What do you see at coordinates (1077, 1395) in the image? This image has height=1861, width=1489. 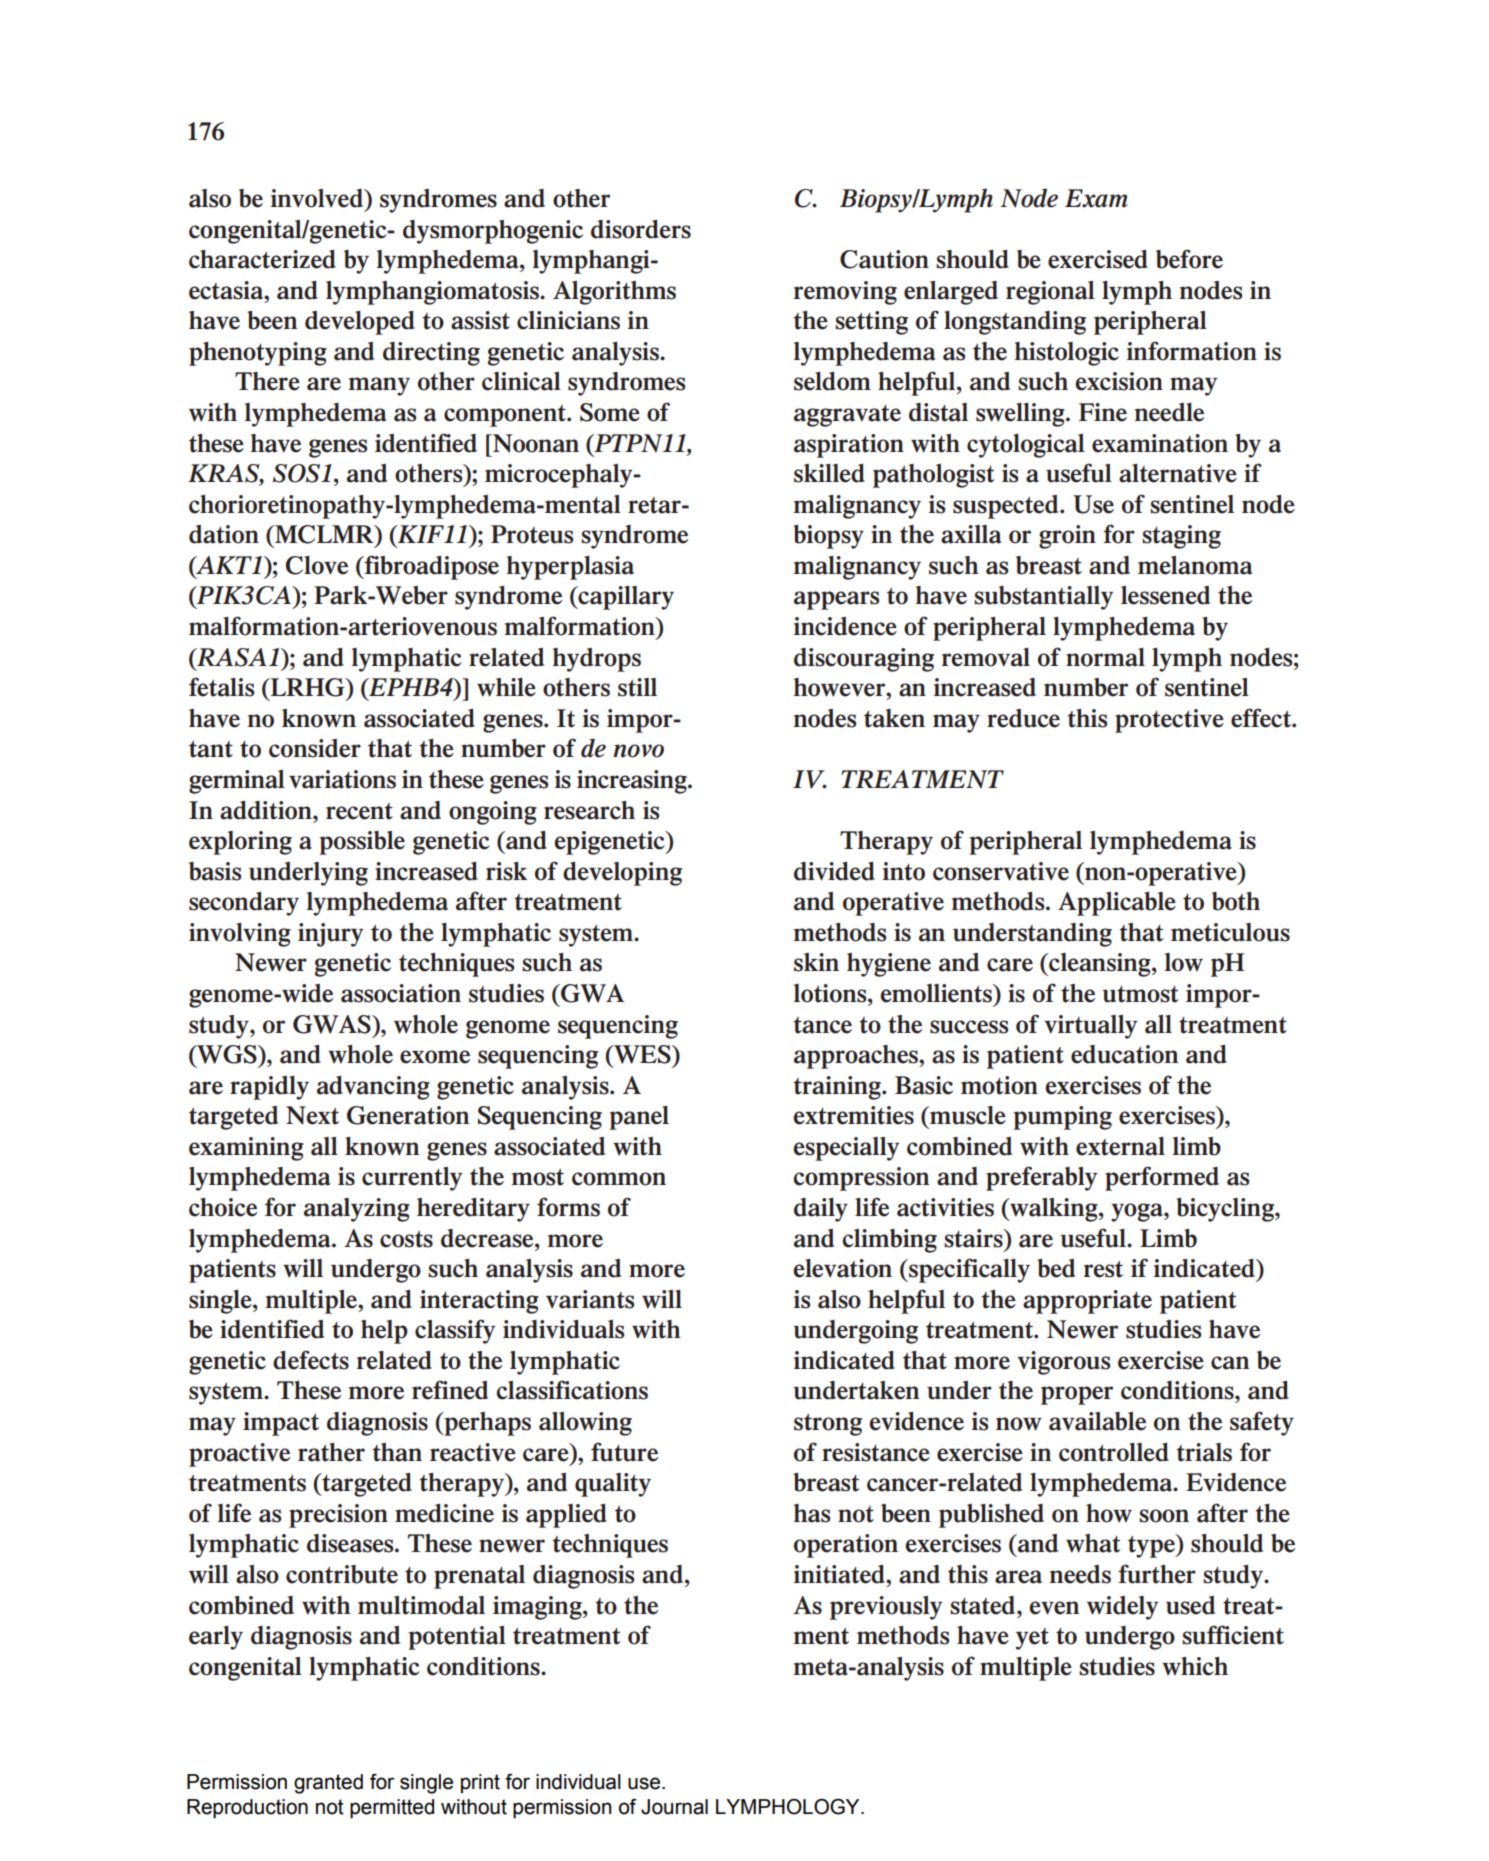 I see `proper` at bounding box center [1077, 1395].
